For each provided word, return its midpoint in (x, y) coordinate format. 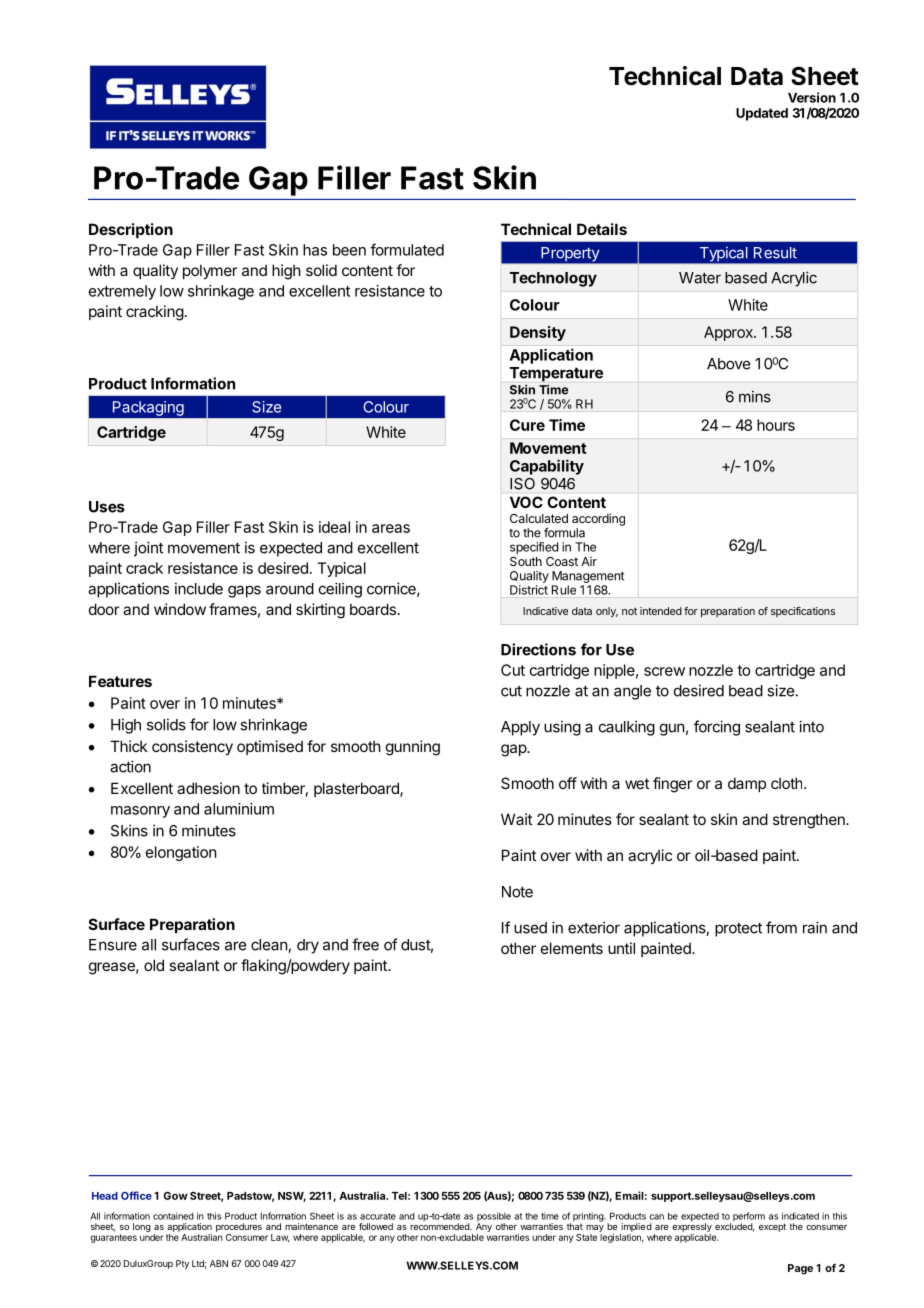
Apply (520, 728)
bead (746, 691)
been (349, 250)
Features (120, 681)
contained (173, 1216)
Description (131, 230)
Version (812, 97)
